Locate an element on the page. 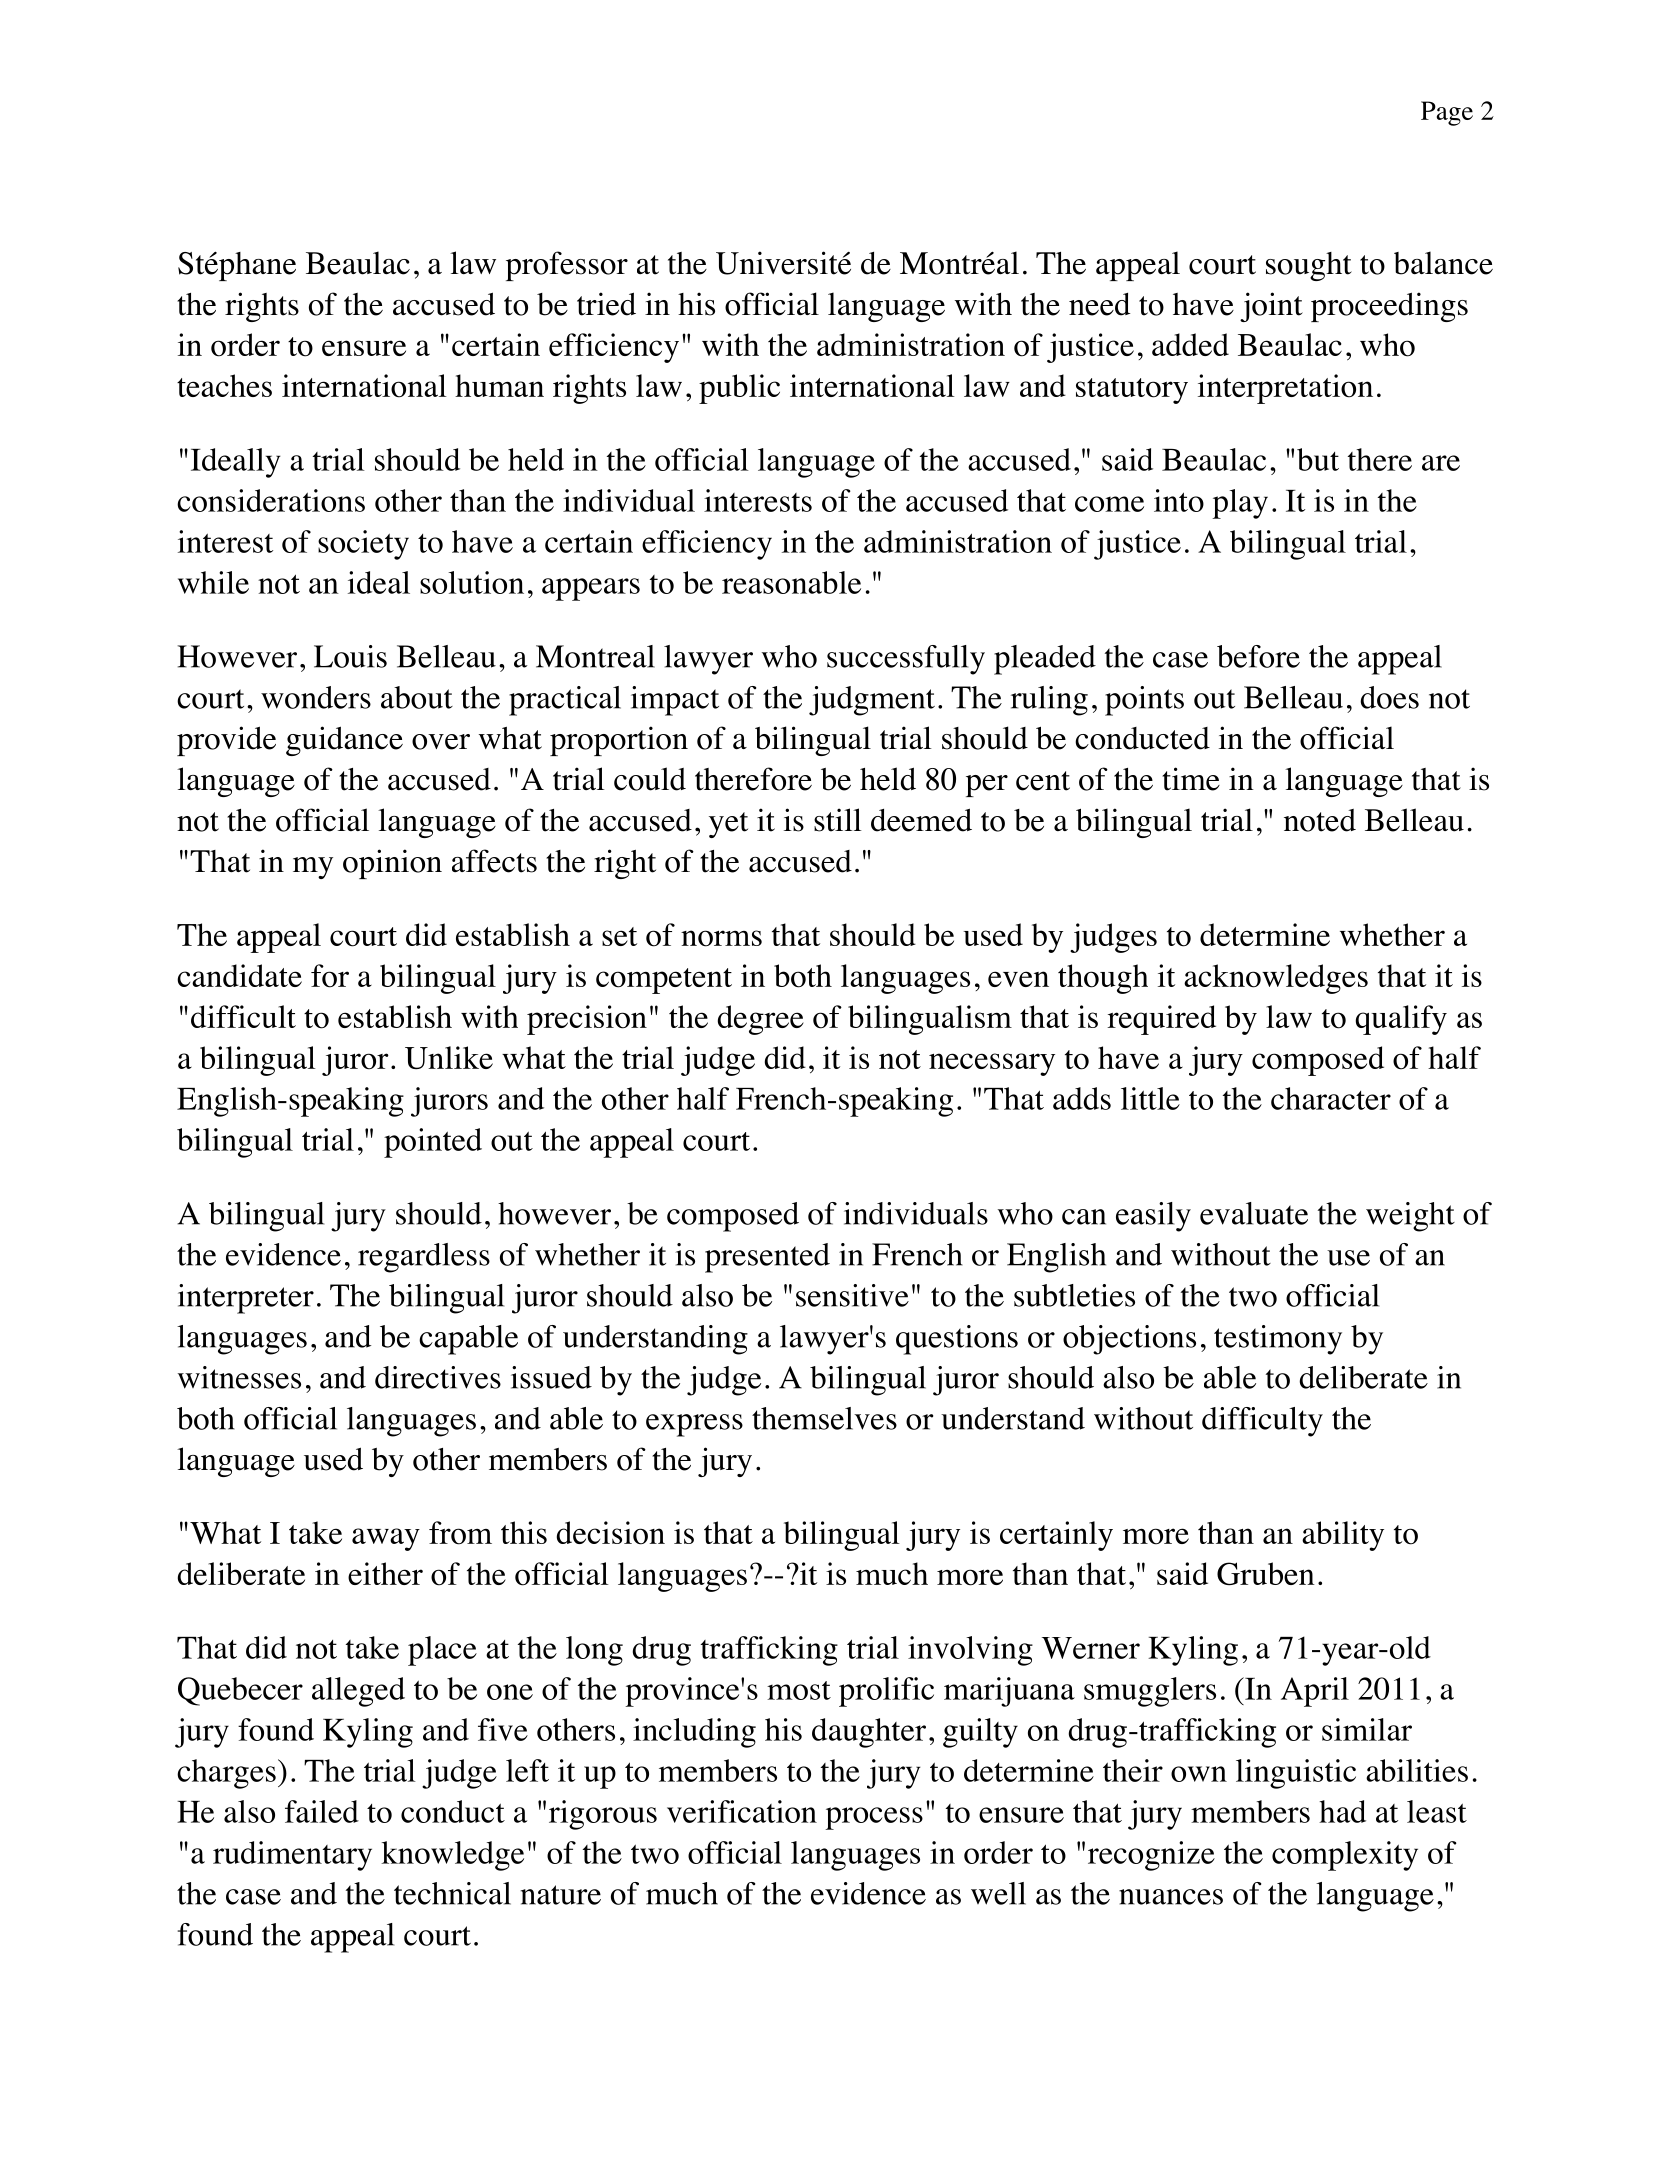  tried is located at coordinates (606, 304).
